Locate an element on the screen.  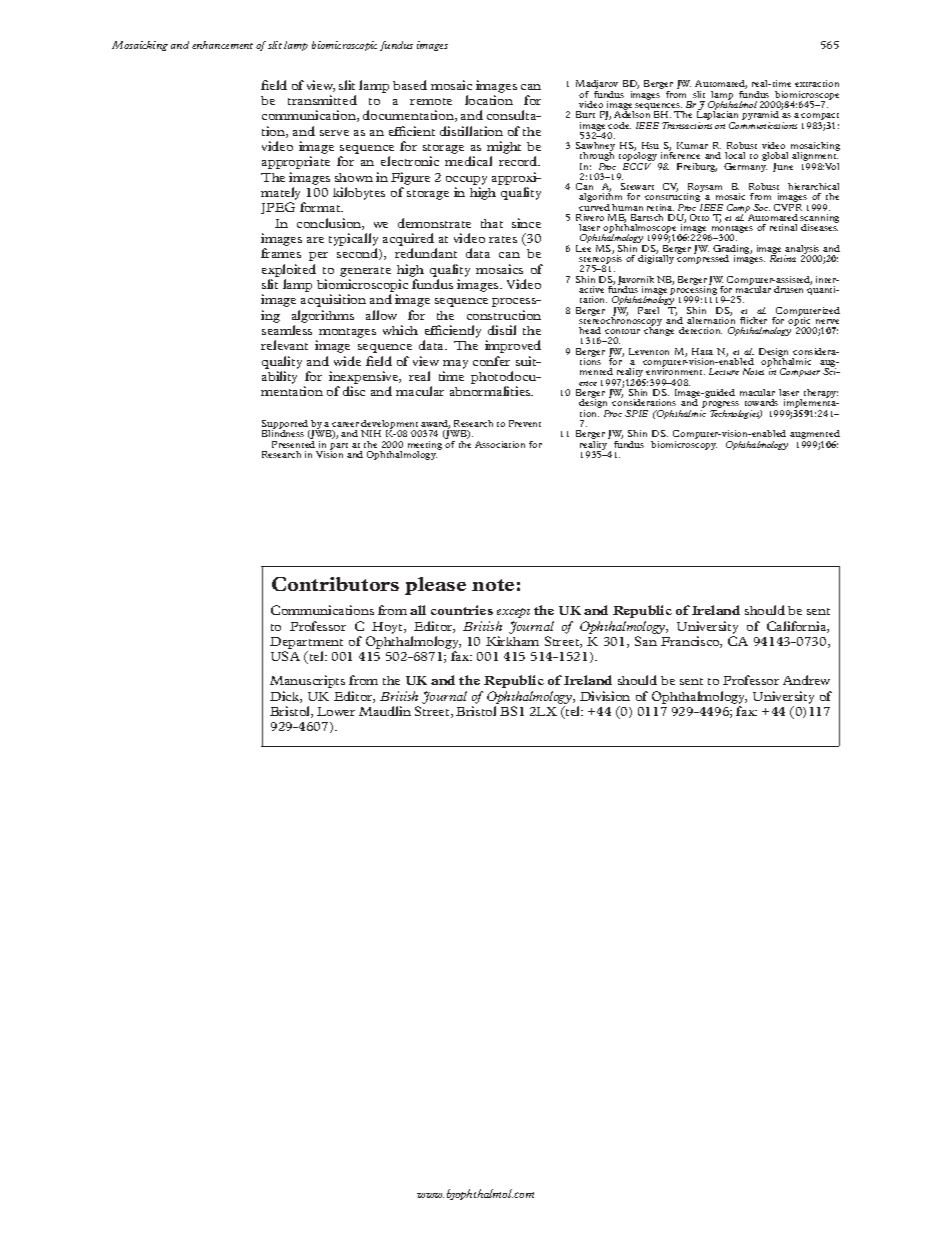
Contributors is located at coordinates (335, 584).
